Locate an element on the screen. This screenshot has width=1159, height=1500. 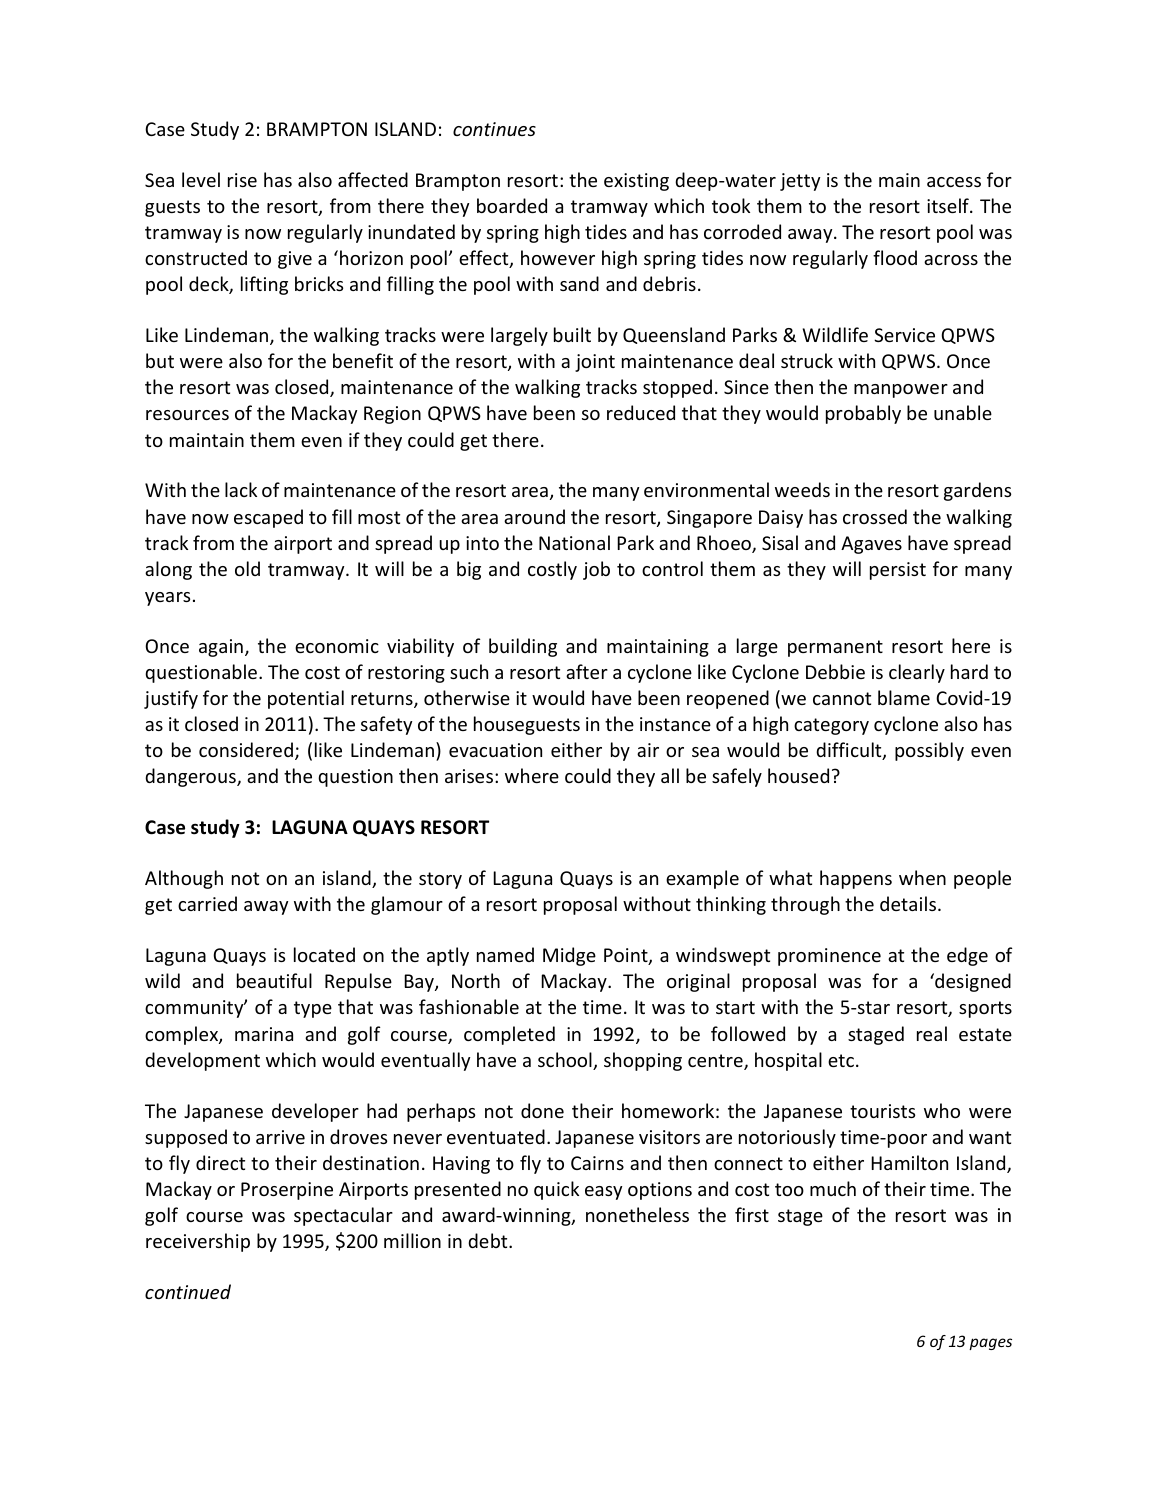
level is located at coordinates (201, 179).
